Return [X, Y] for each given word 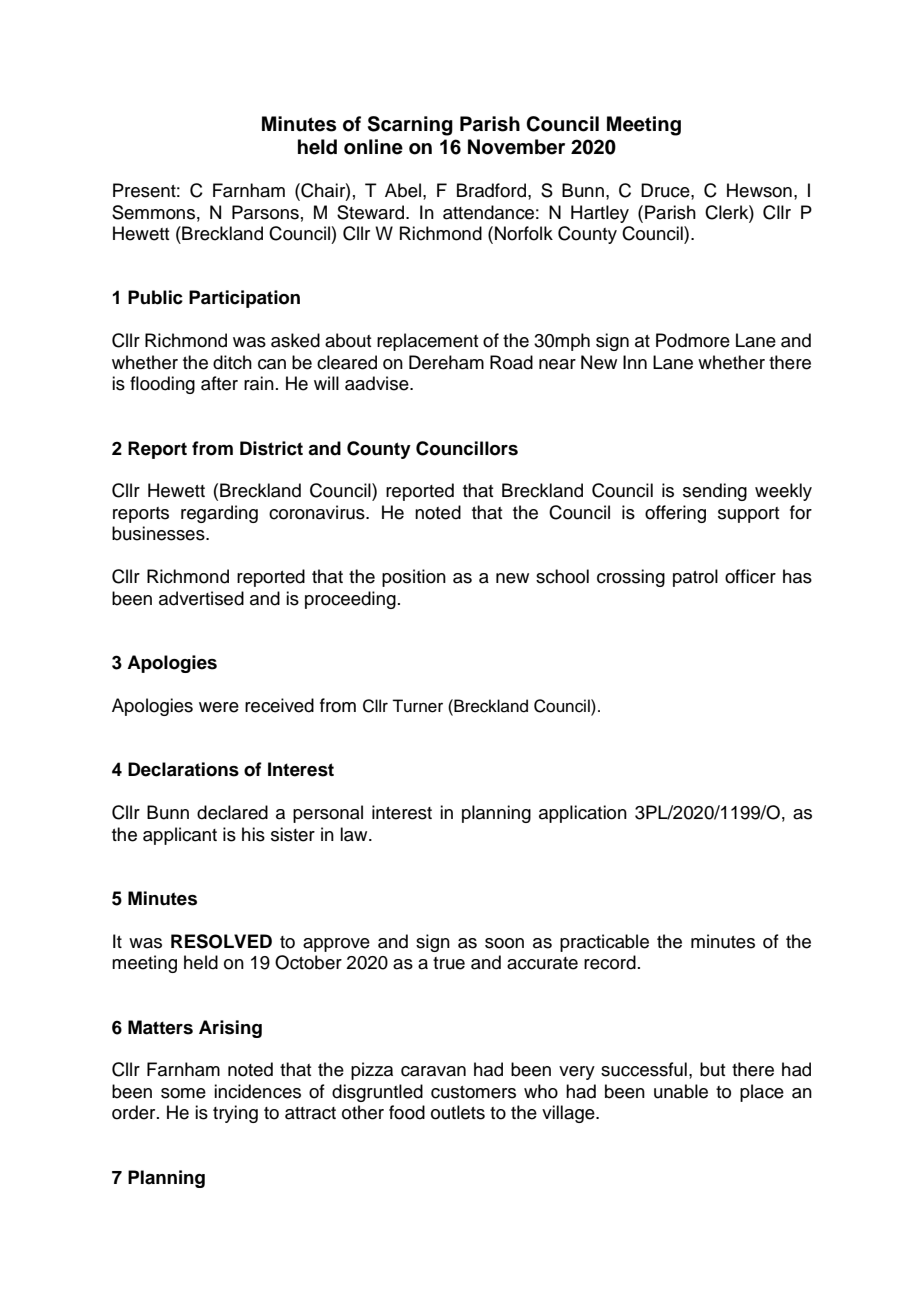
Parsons [265, 212]
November [516, 147]
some [183, 1093]
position [414, 578]
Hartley [600, 214]
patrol [695, 578]
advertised [201, 598]
